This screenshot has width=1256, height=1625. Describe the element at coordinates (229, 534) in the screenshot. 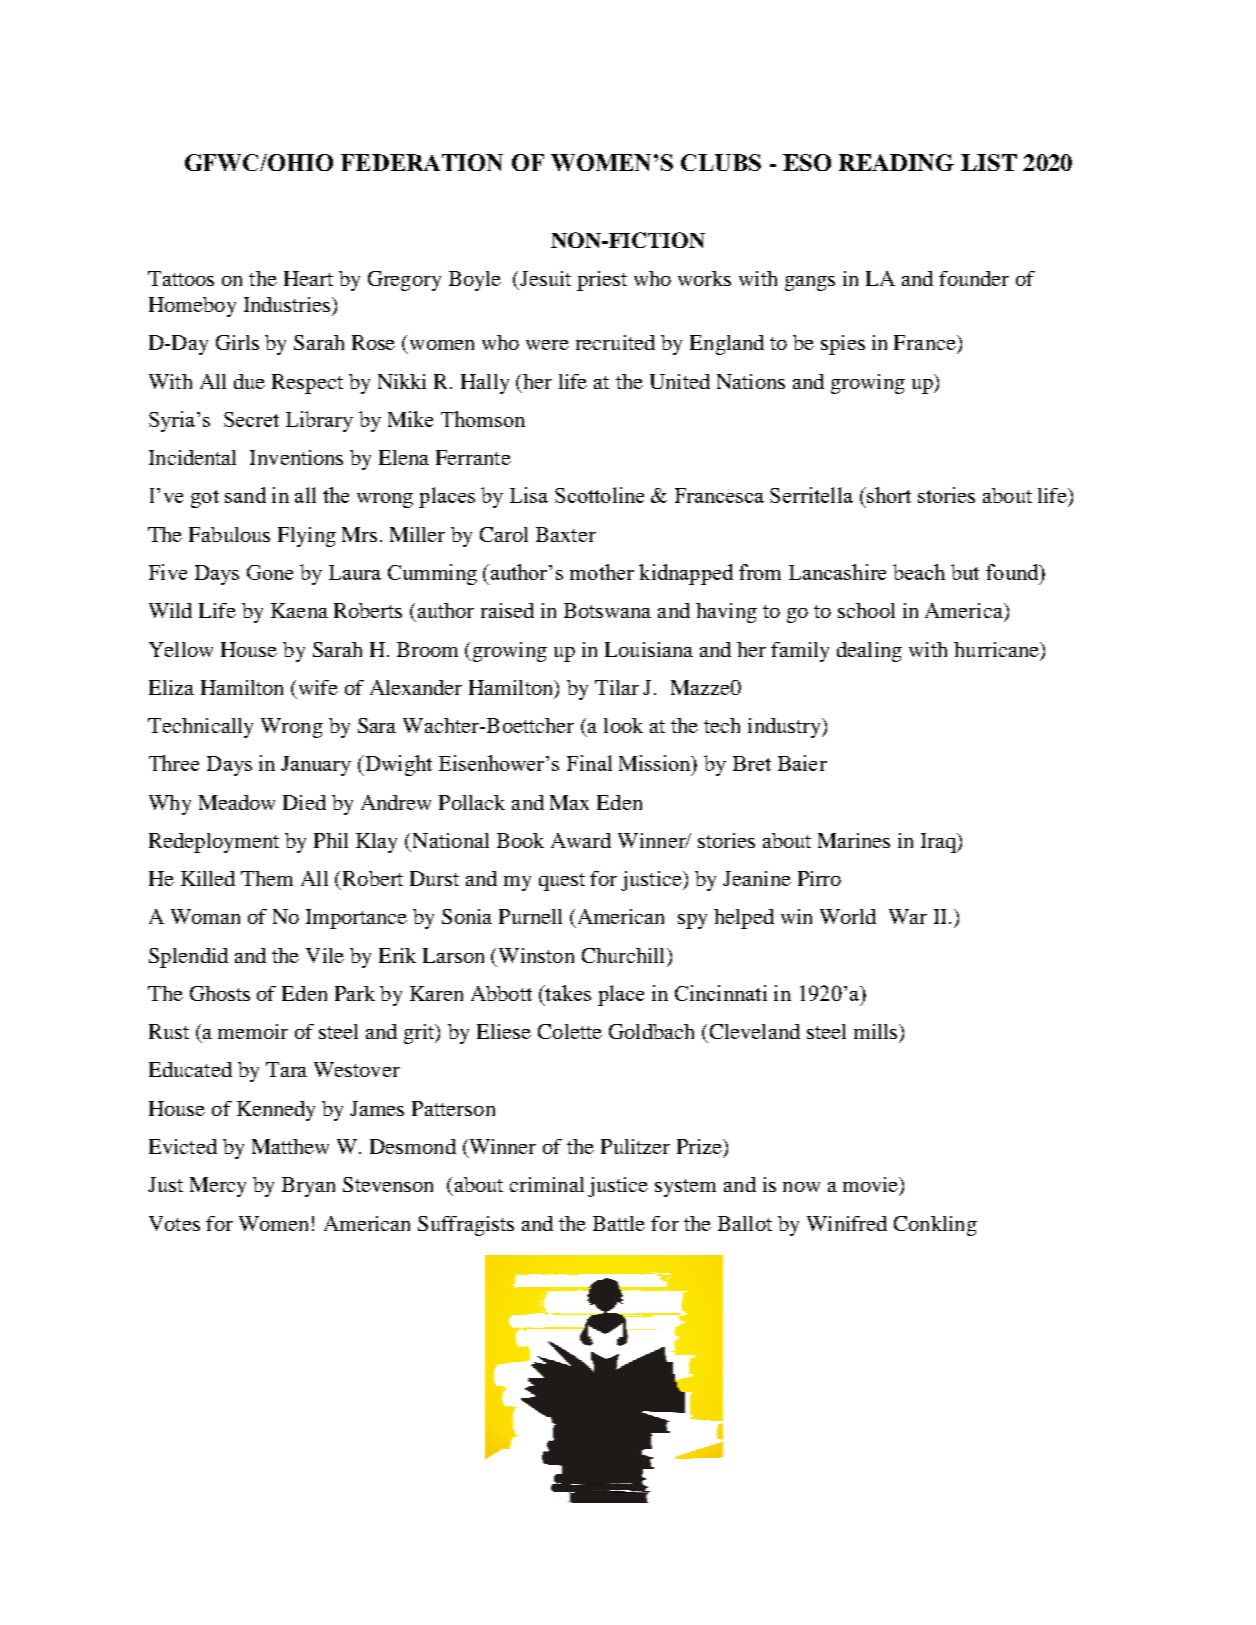

I see `Fabulous` at that location.
